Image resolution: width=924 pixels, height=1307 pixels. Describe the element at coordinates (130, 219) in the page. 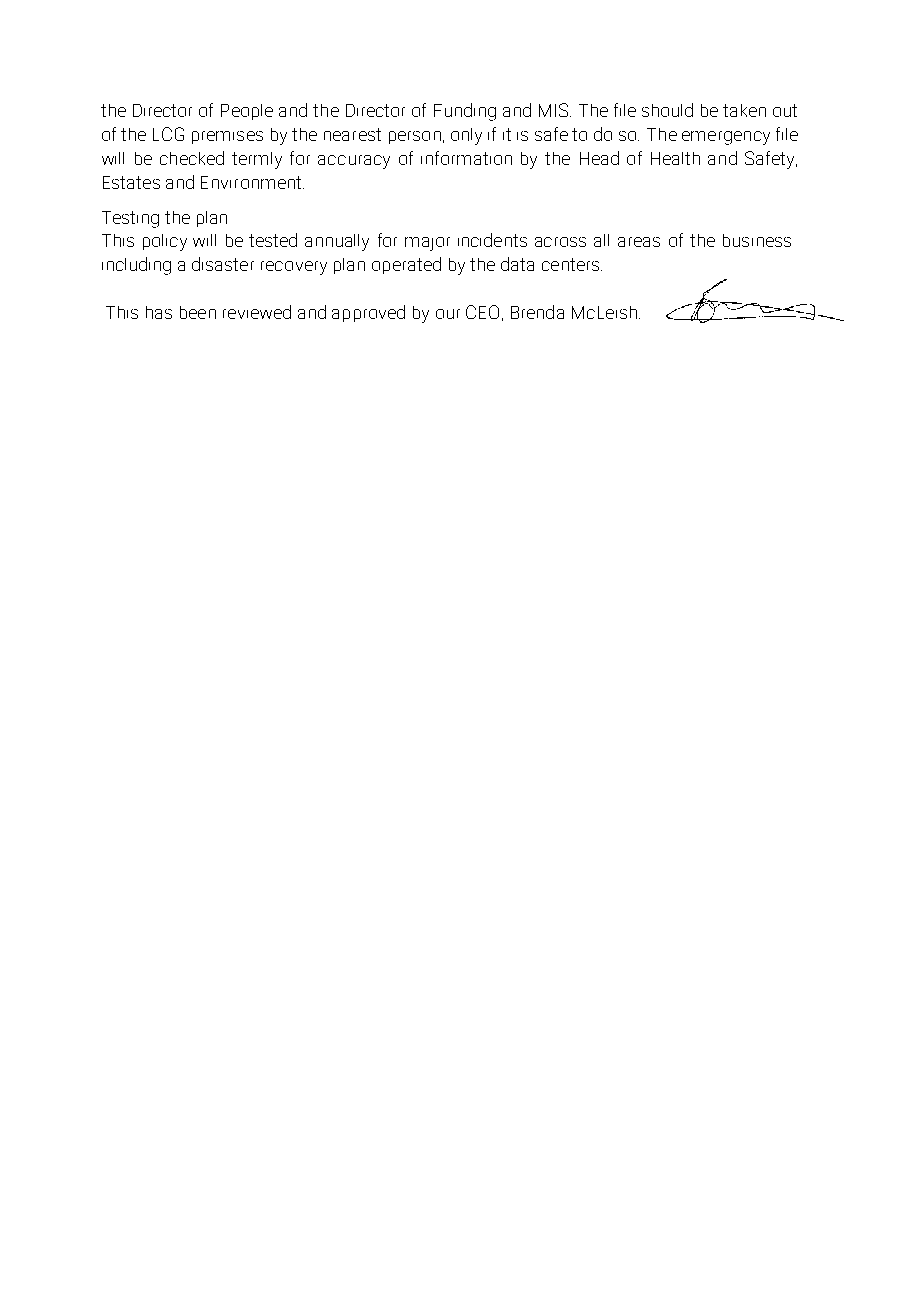

I see `Testing` at that location.
